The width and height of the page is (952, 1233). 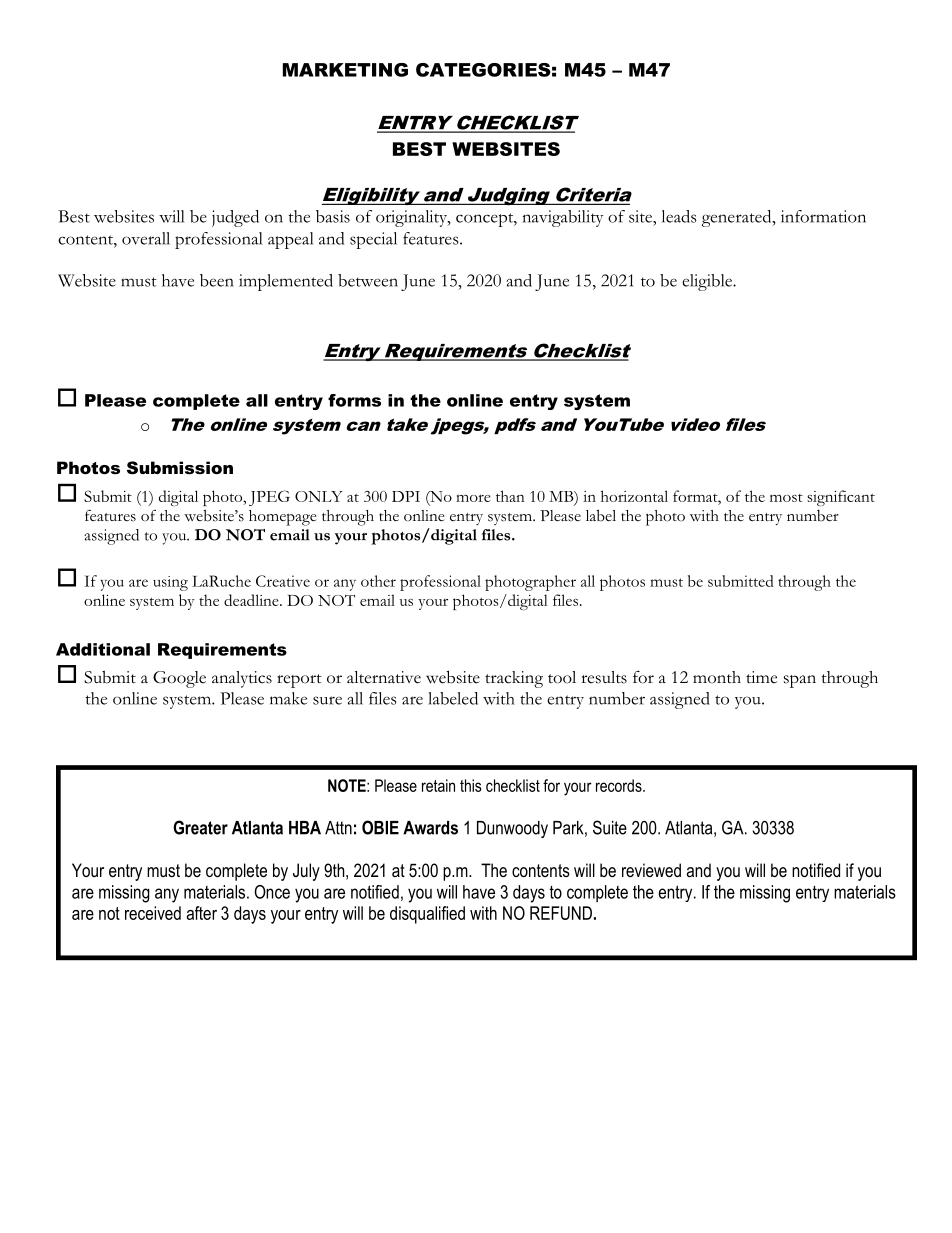 I want to click on forms, so click(x=354, y=400).
